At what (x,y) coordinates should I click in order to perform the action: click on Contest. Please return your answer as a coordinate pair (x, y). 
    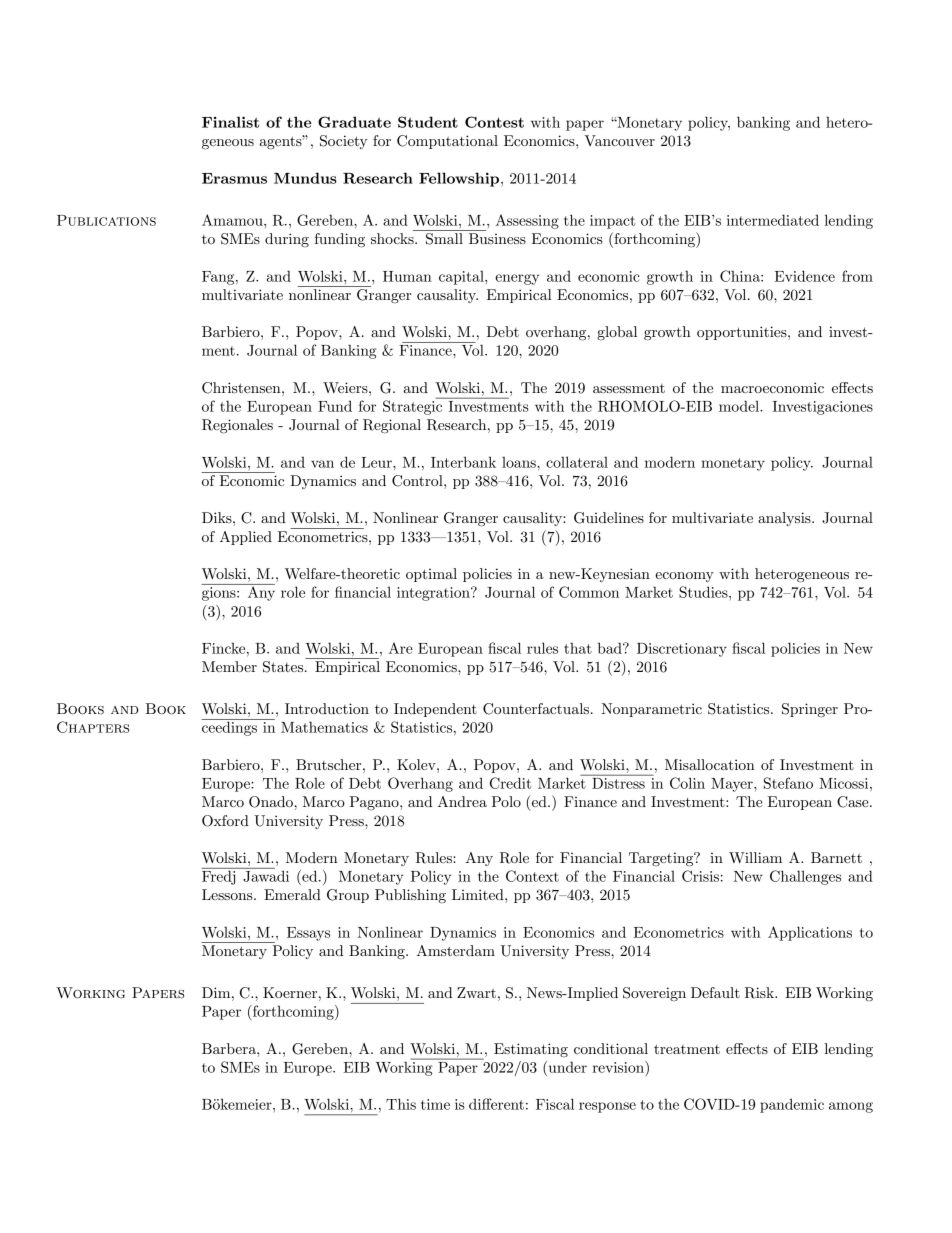
    Looking at the image, I should click on (494, 122).
